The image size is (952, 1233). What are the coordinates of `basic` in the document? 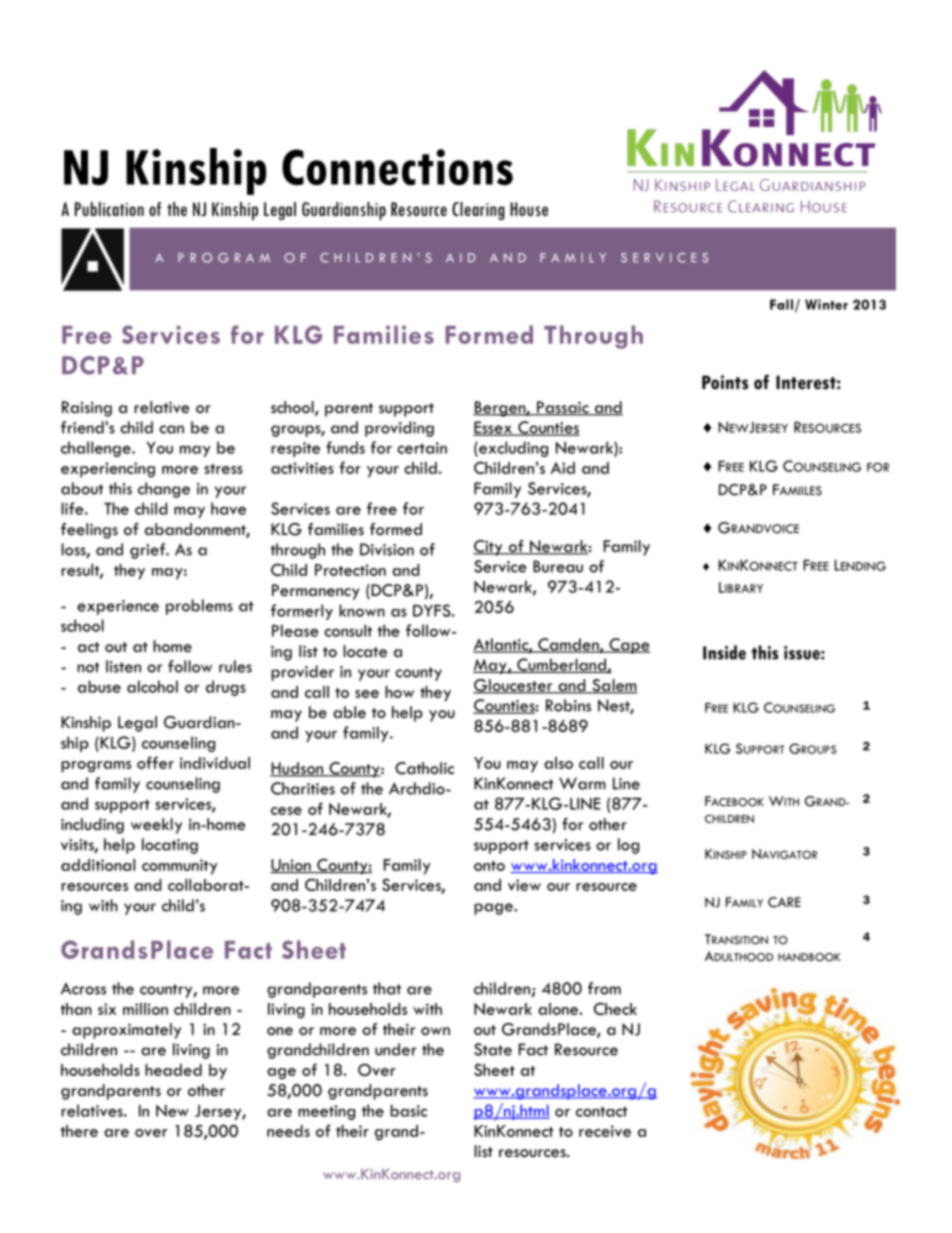 It's located at (408, 1110).
